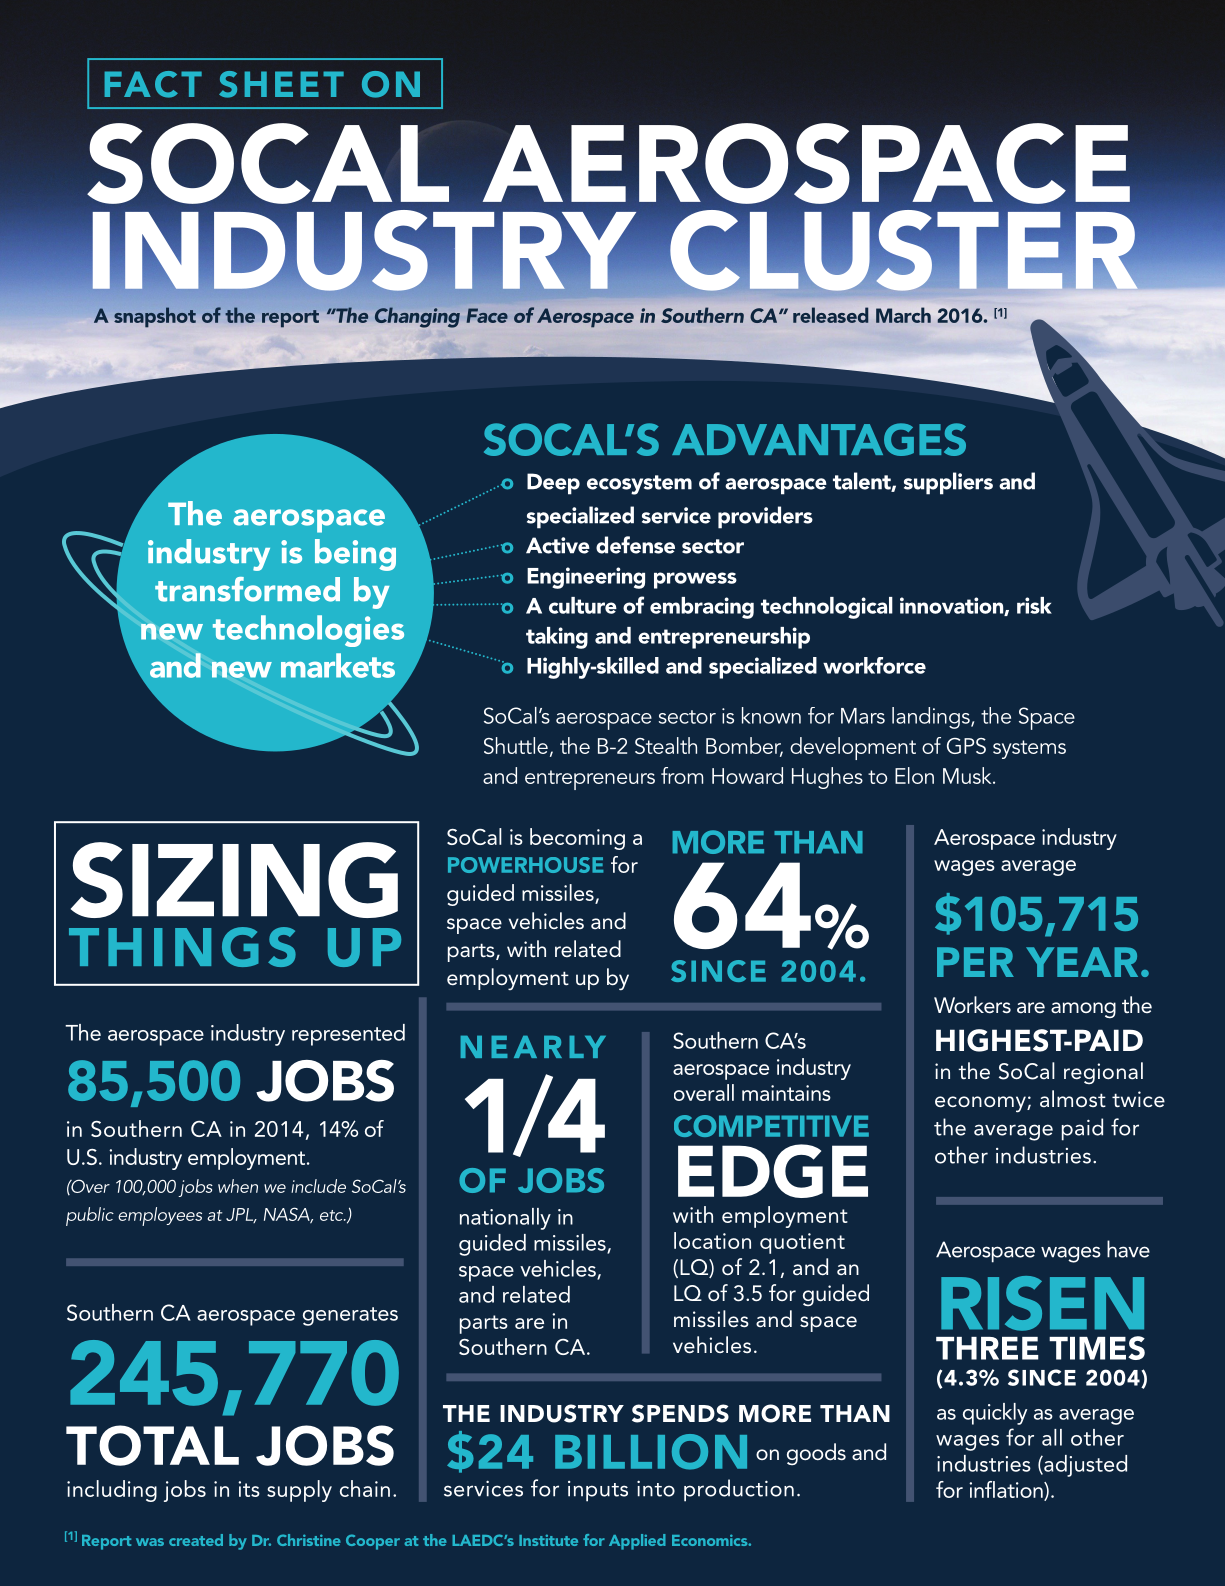  What do you see at coordinates (1034, 605) in the image?
I see `risk` at bounding box center [1034, 605].
